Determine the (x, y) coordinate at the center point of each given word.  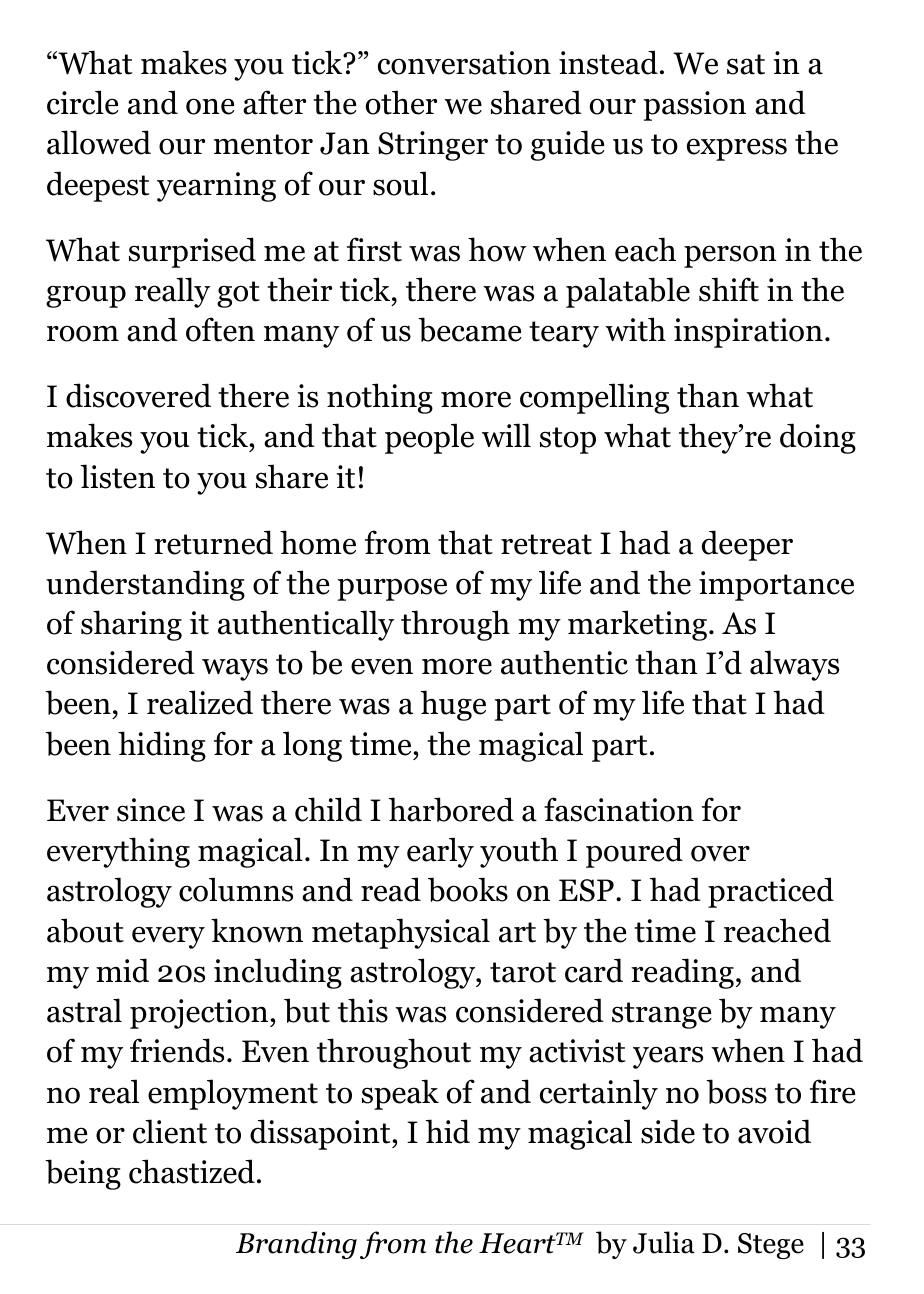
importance (776, 586)
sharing (131, 625)
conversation (464, 63)
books (468, 889)
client (170, 1131)
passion (695, 106)
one (210, 106)
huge (453, 705)
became (470, 329)
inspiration (748, 333)
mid (122, 970)
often (220, 329)
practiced (771, 892)
